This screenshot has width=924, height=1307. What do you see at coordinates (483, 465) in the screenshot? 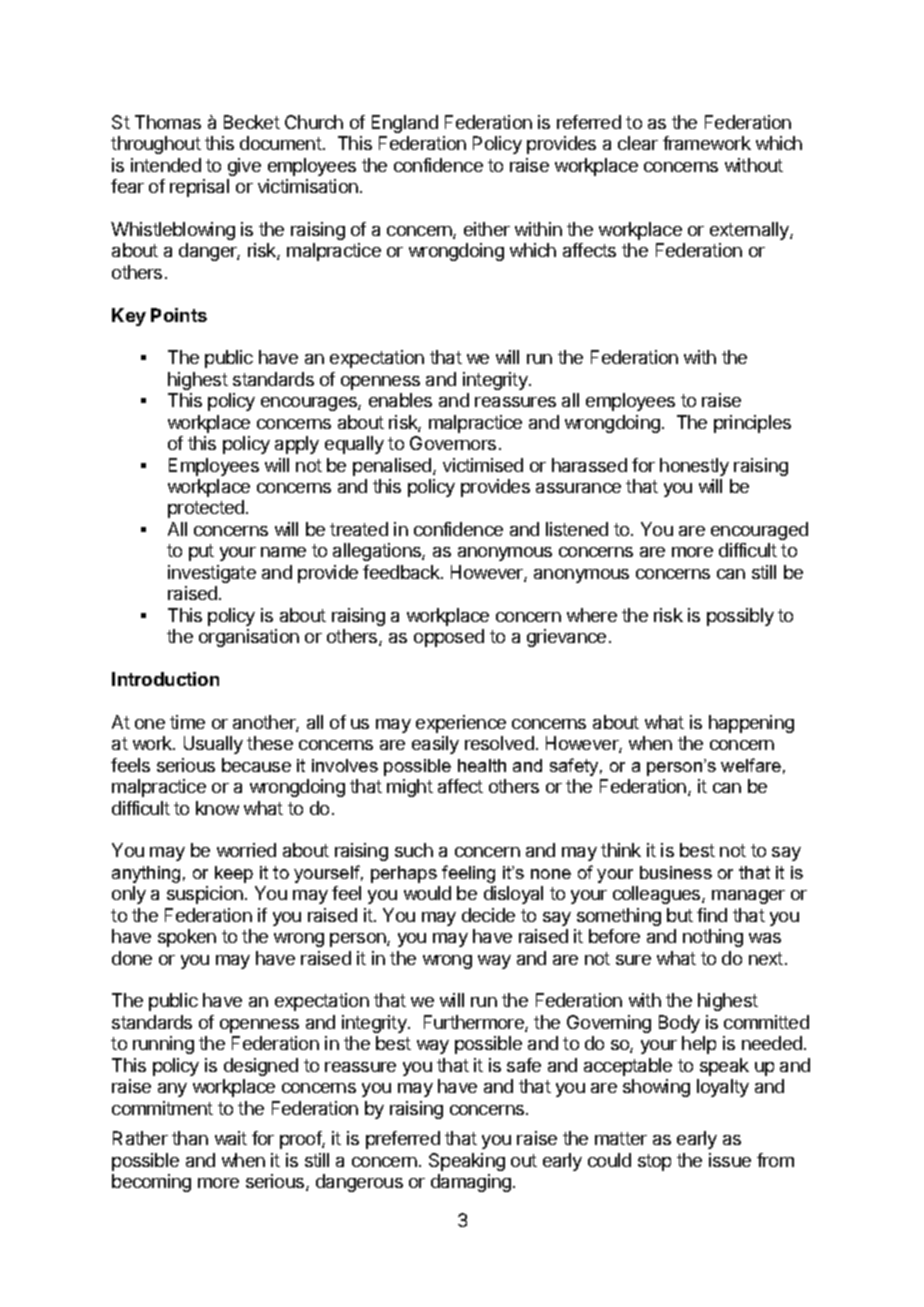
I see `victimised` at bounding box center [483, 465].
